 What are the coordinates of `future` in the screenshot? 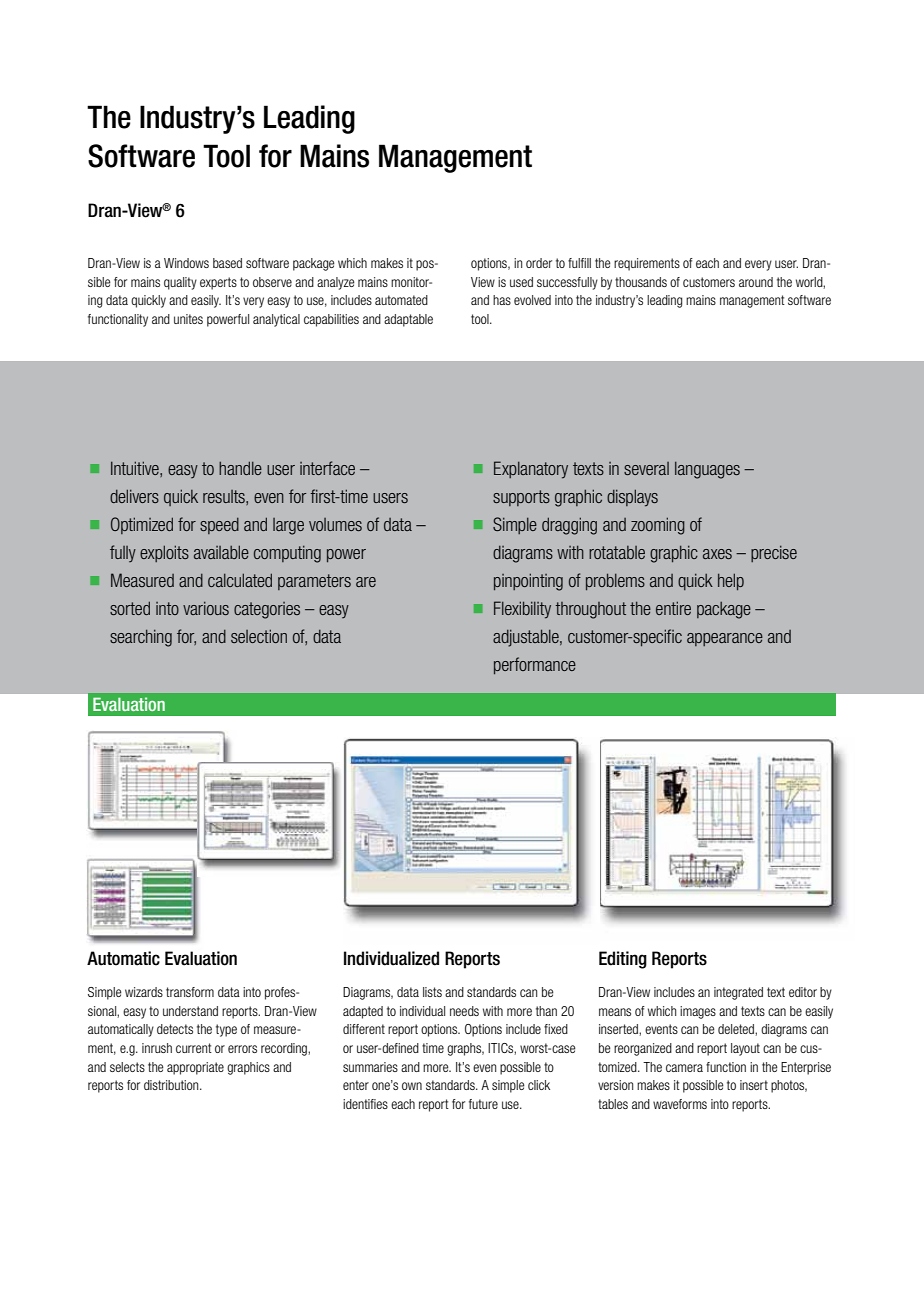 It's located at (483, 1104).
